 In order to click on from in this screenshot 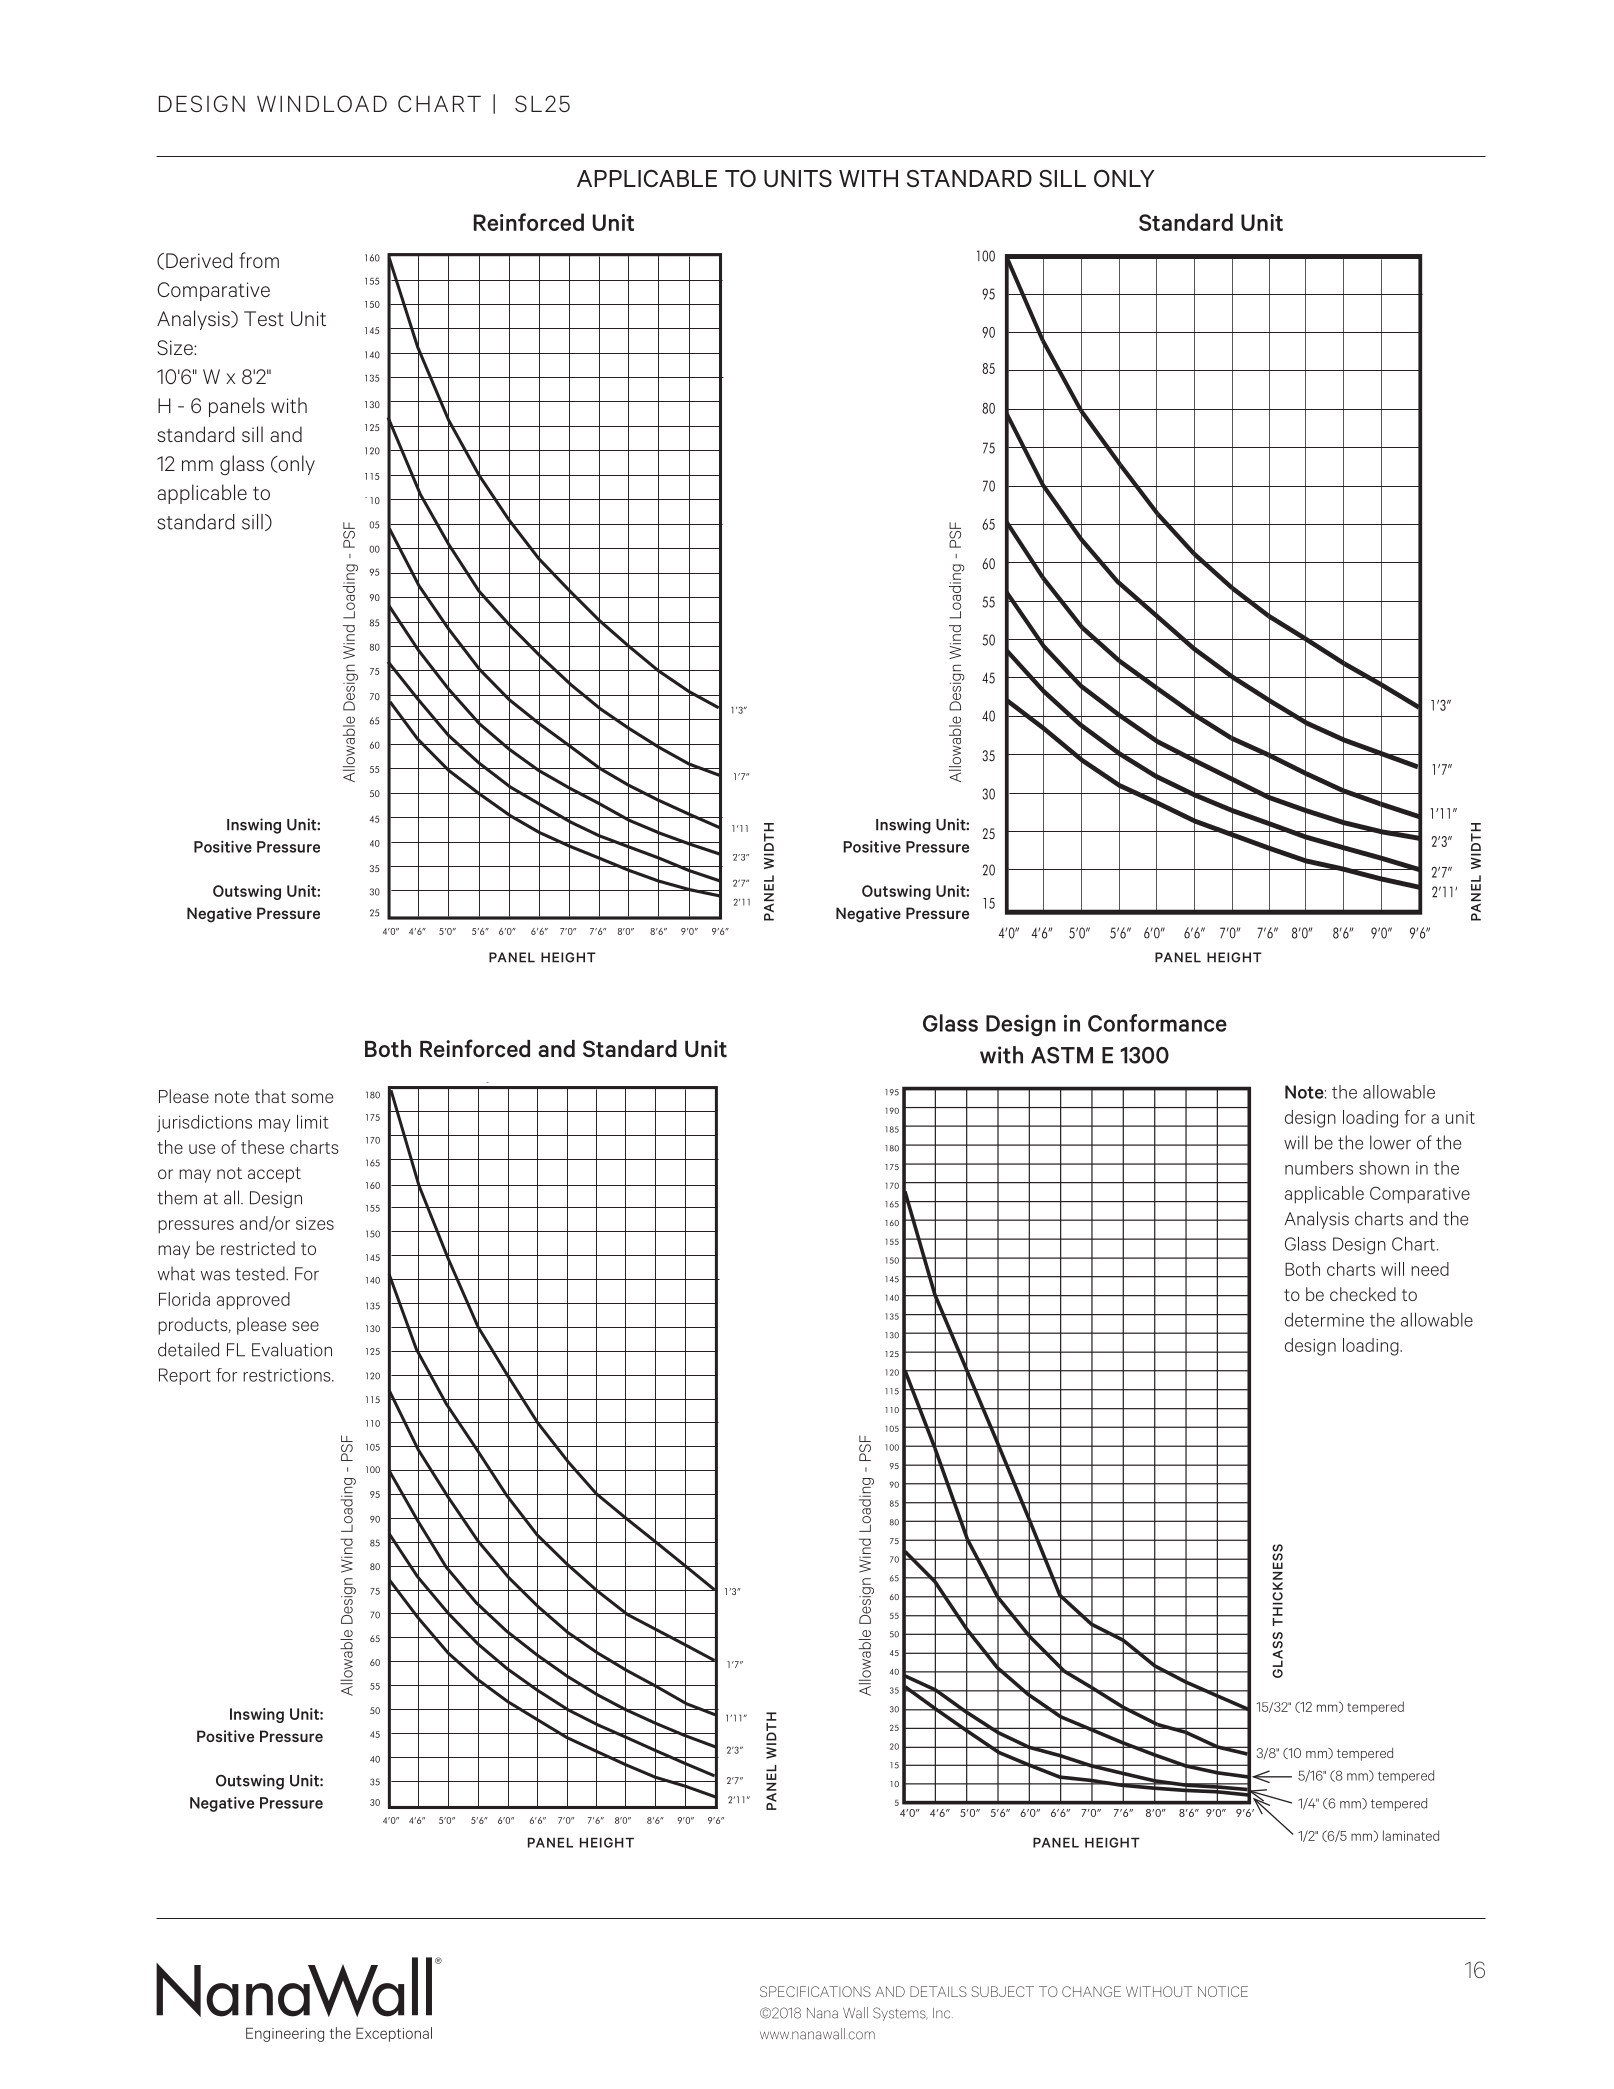, I will do `click(259, 260)`.
